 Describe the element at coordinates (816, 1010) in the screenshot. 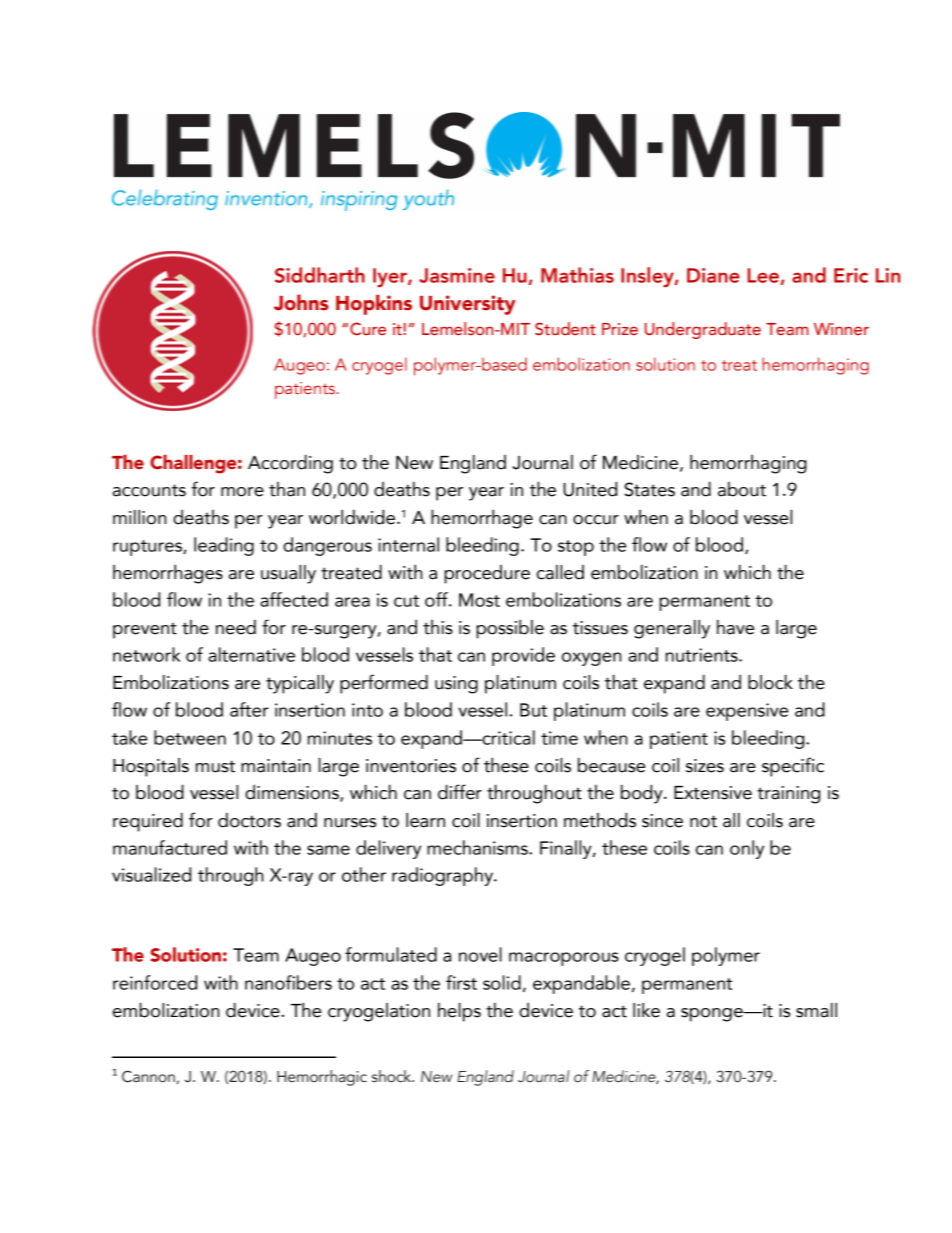

I see `small` at that location.
